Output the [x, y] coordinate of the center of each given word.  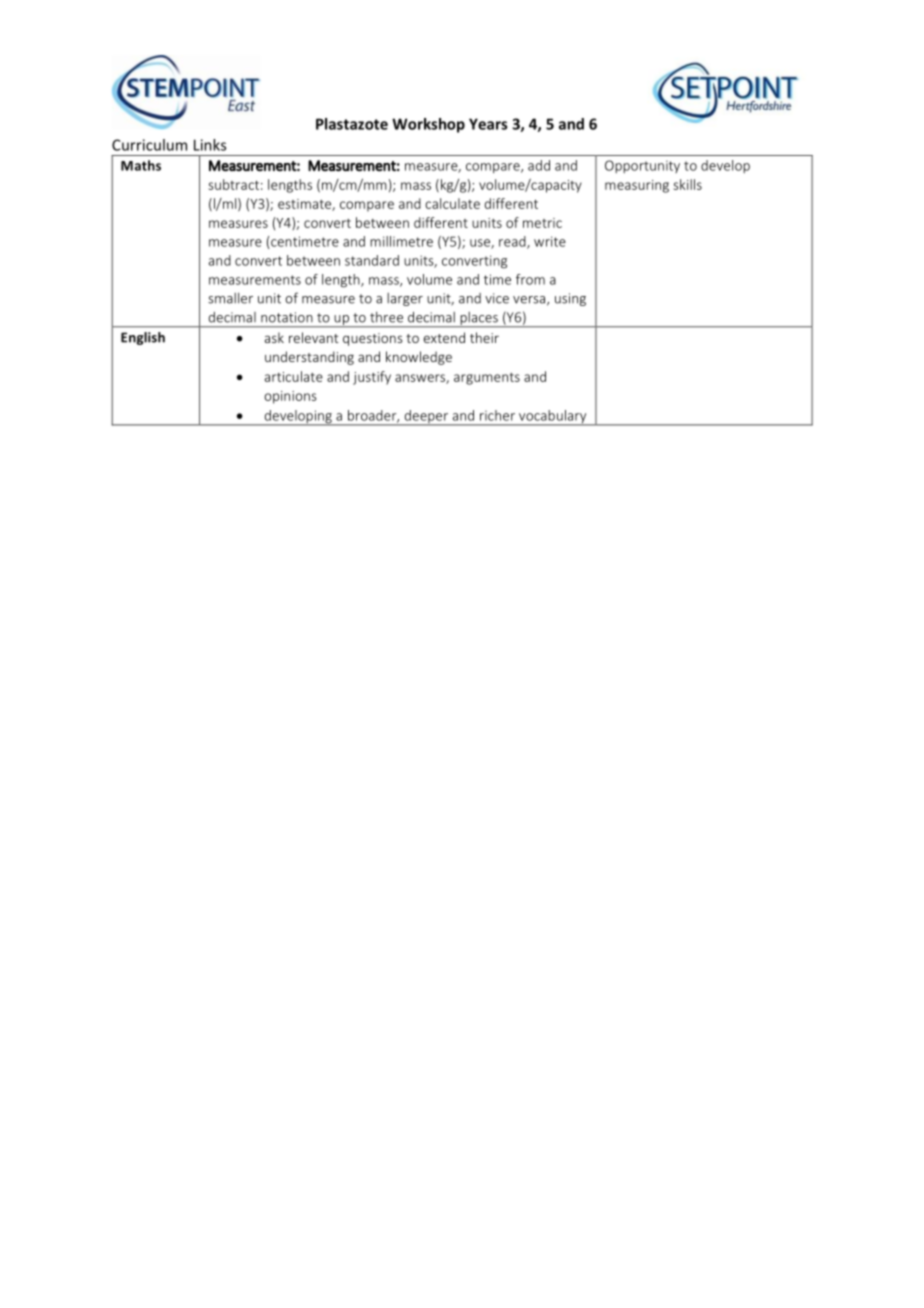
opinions [290, 397]
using [570, 299]
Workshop [428, 125]
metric [542, 223]
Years [488, 124]
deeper [426, 418]
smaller [230, 298]
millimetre [401, 241]
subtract [234, 184]
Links [210, 145]
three [386, 317]
